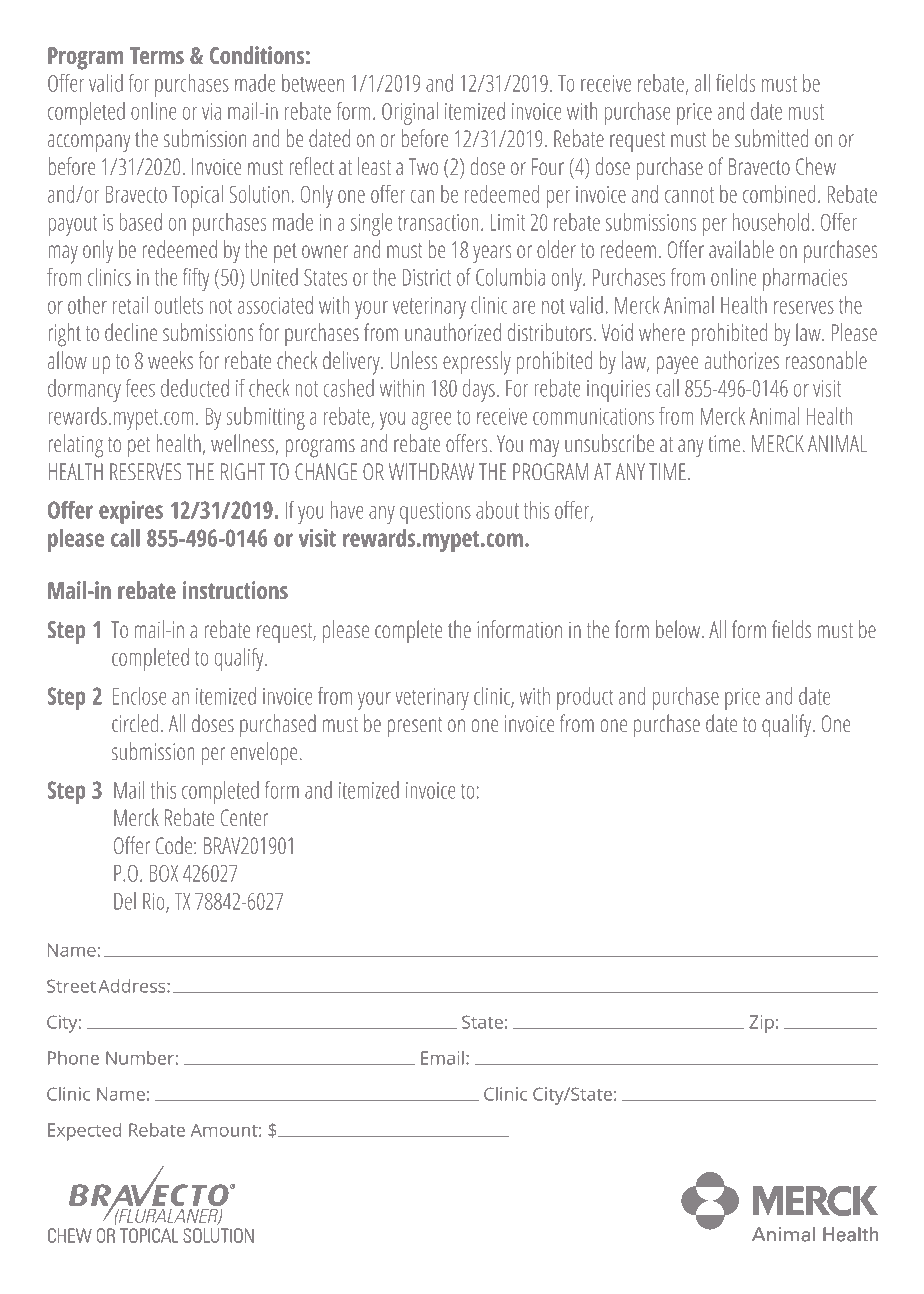 The width and height of the screenshot is (924, 1294). Describe the element at coordinates (235, 590) in the screenshot. I see `instructions` at that location.
